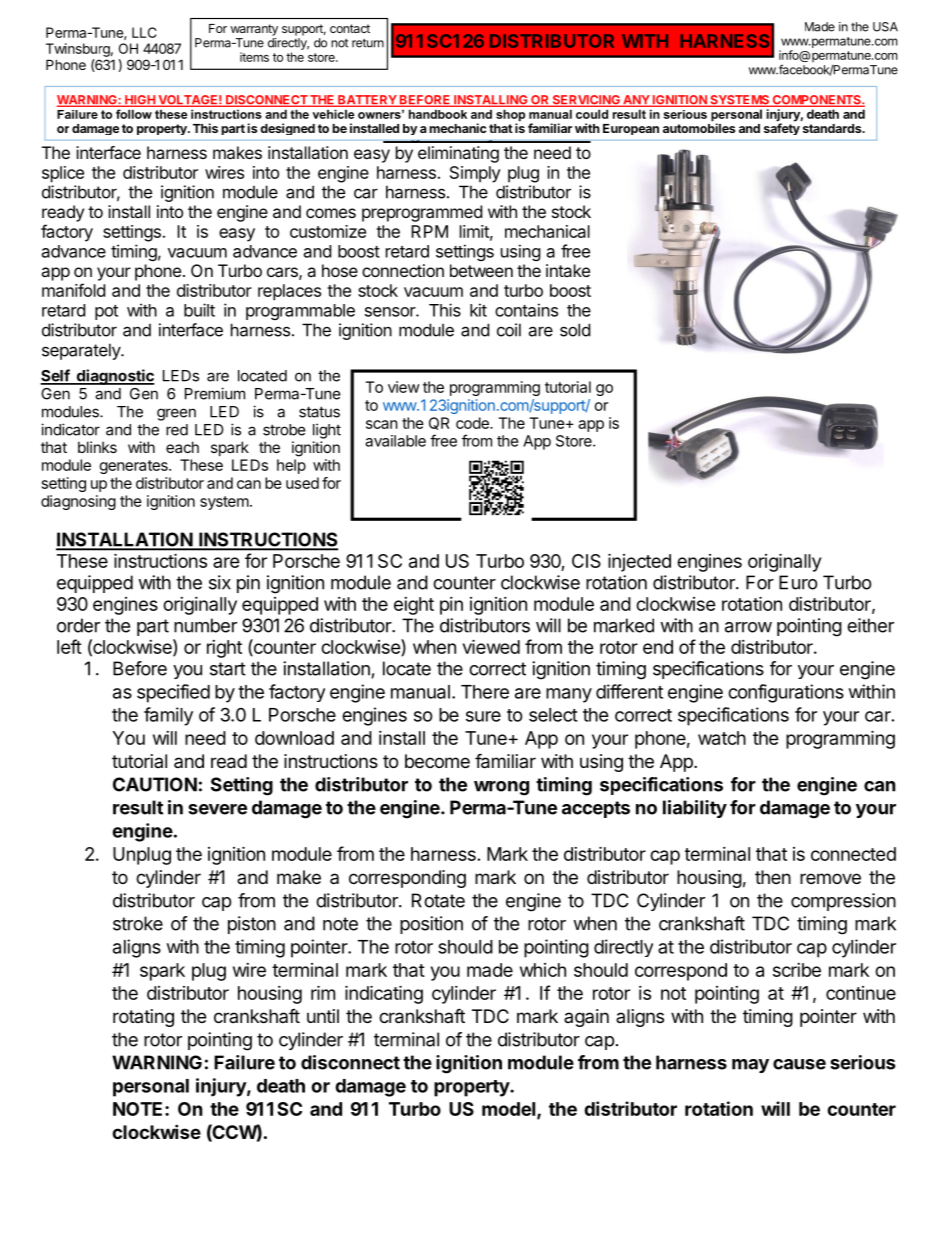 Image resolution: width=952 pixels, height=1233 pixels. I want to click on USA, so click(885, 27).
